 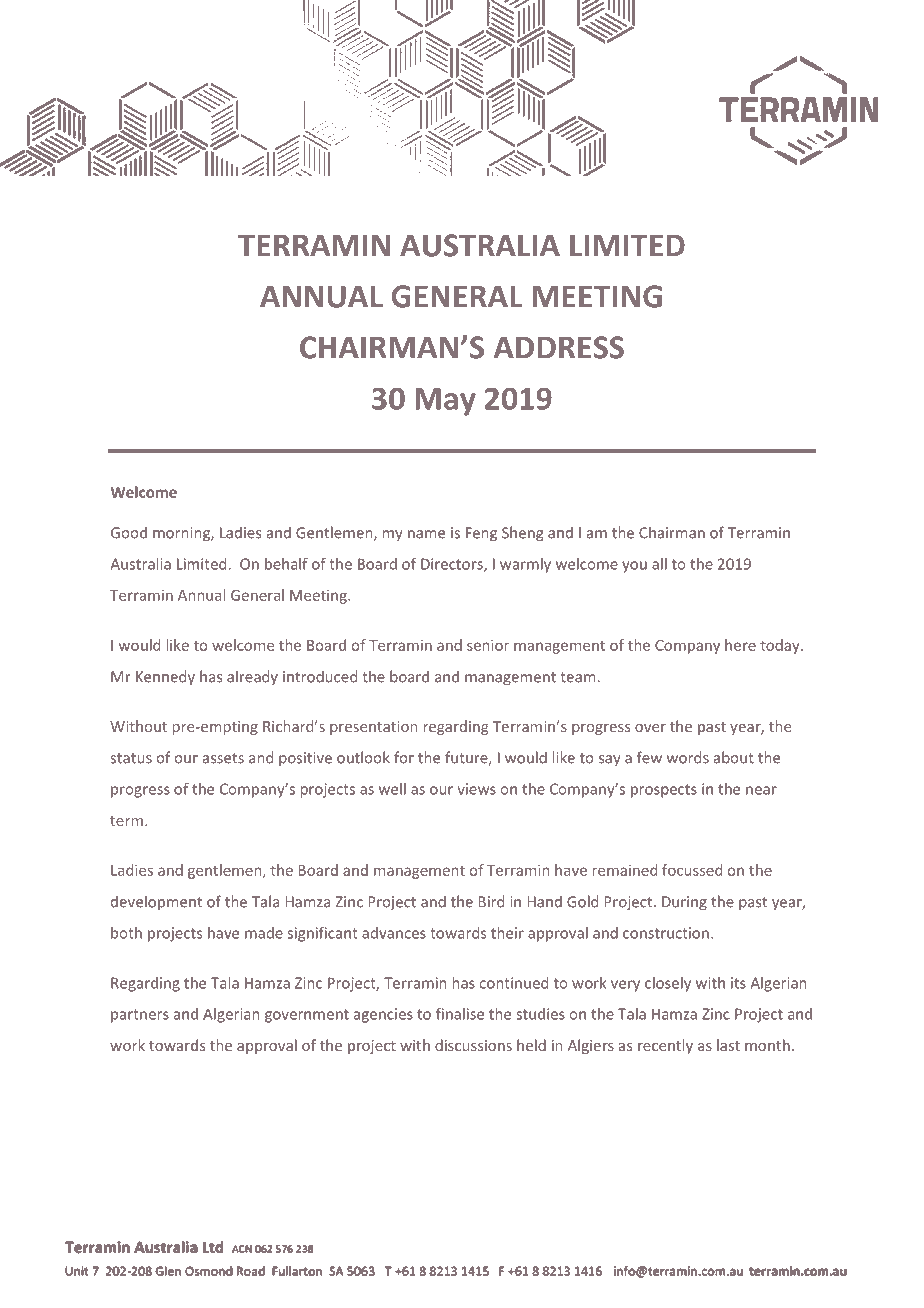 What do you see at coordinates (559, 347) in the document?
I see `ADDRESS` at bounding box center [559, 347].
